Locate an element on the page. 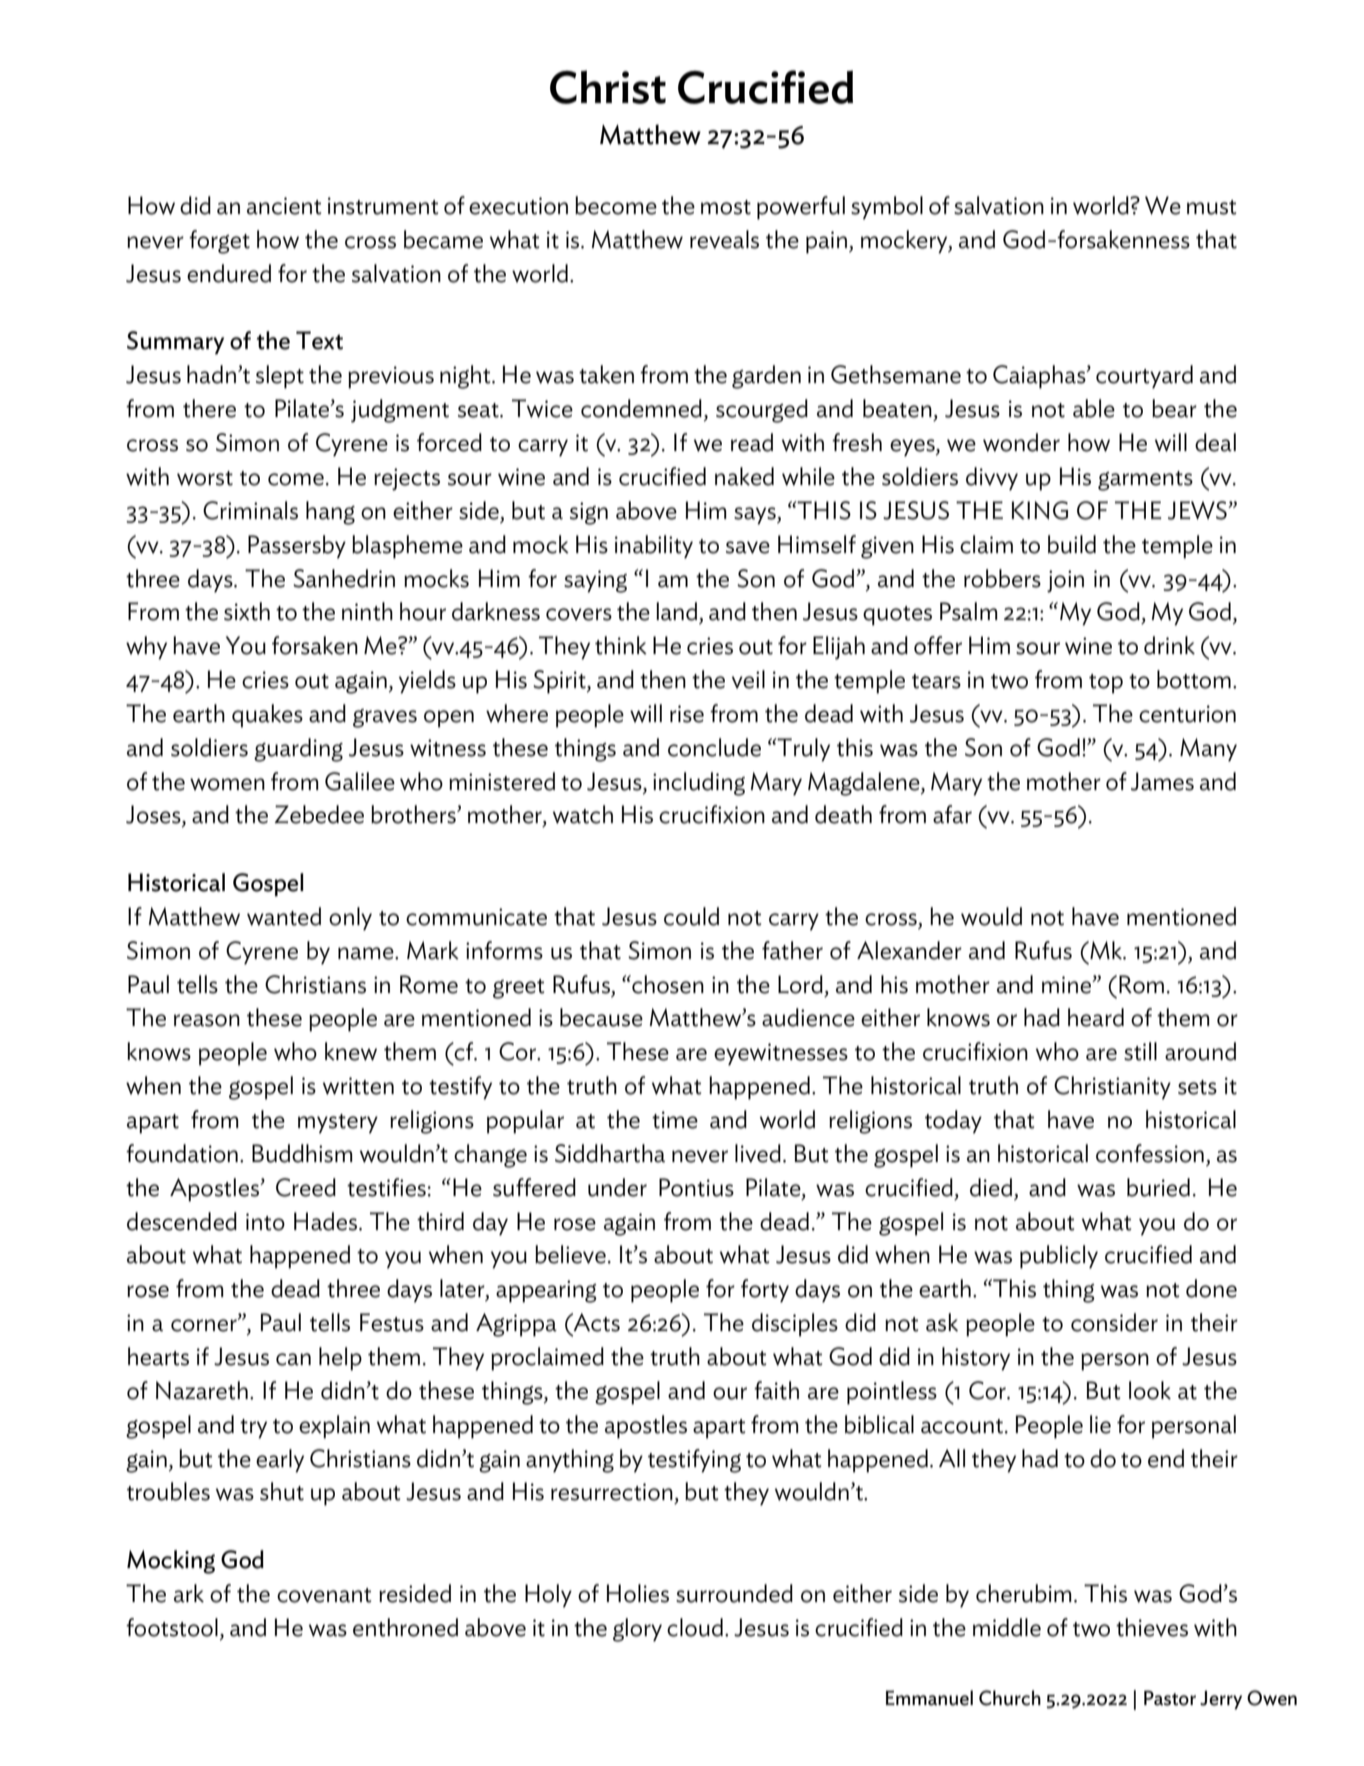 This image has height=1766, width=1364. centurion is located at coordinates (1187, 714).
